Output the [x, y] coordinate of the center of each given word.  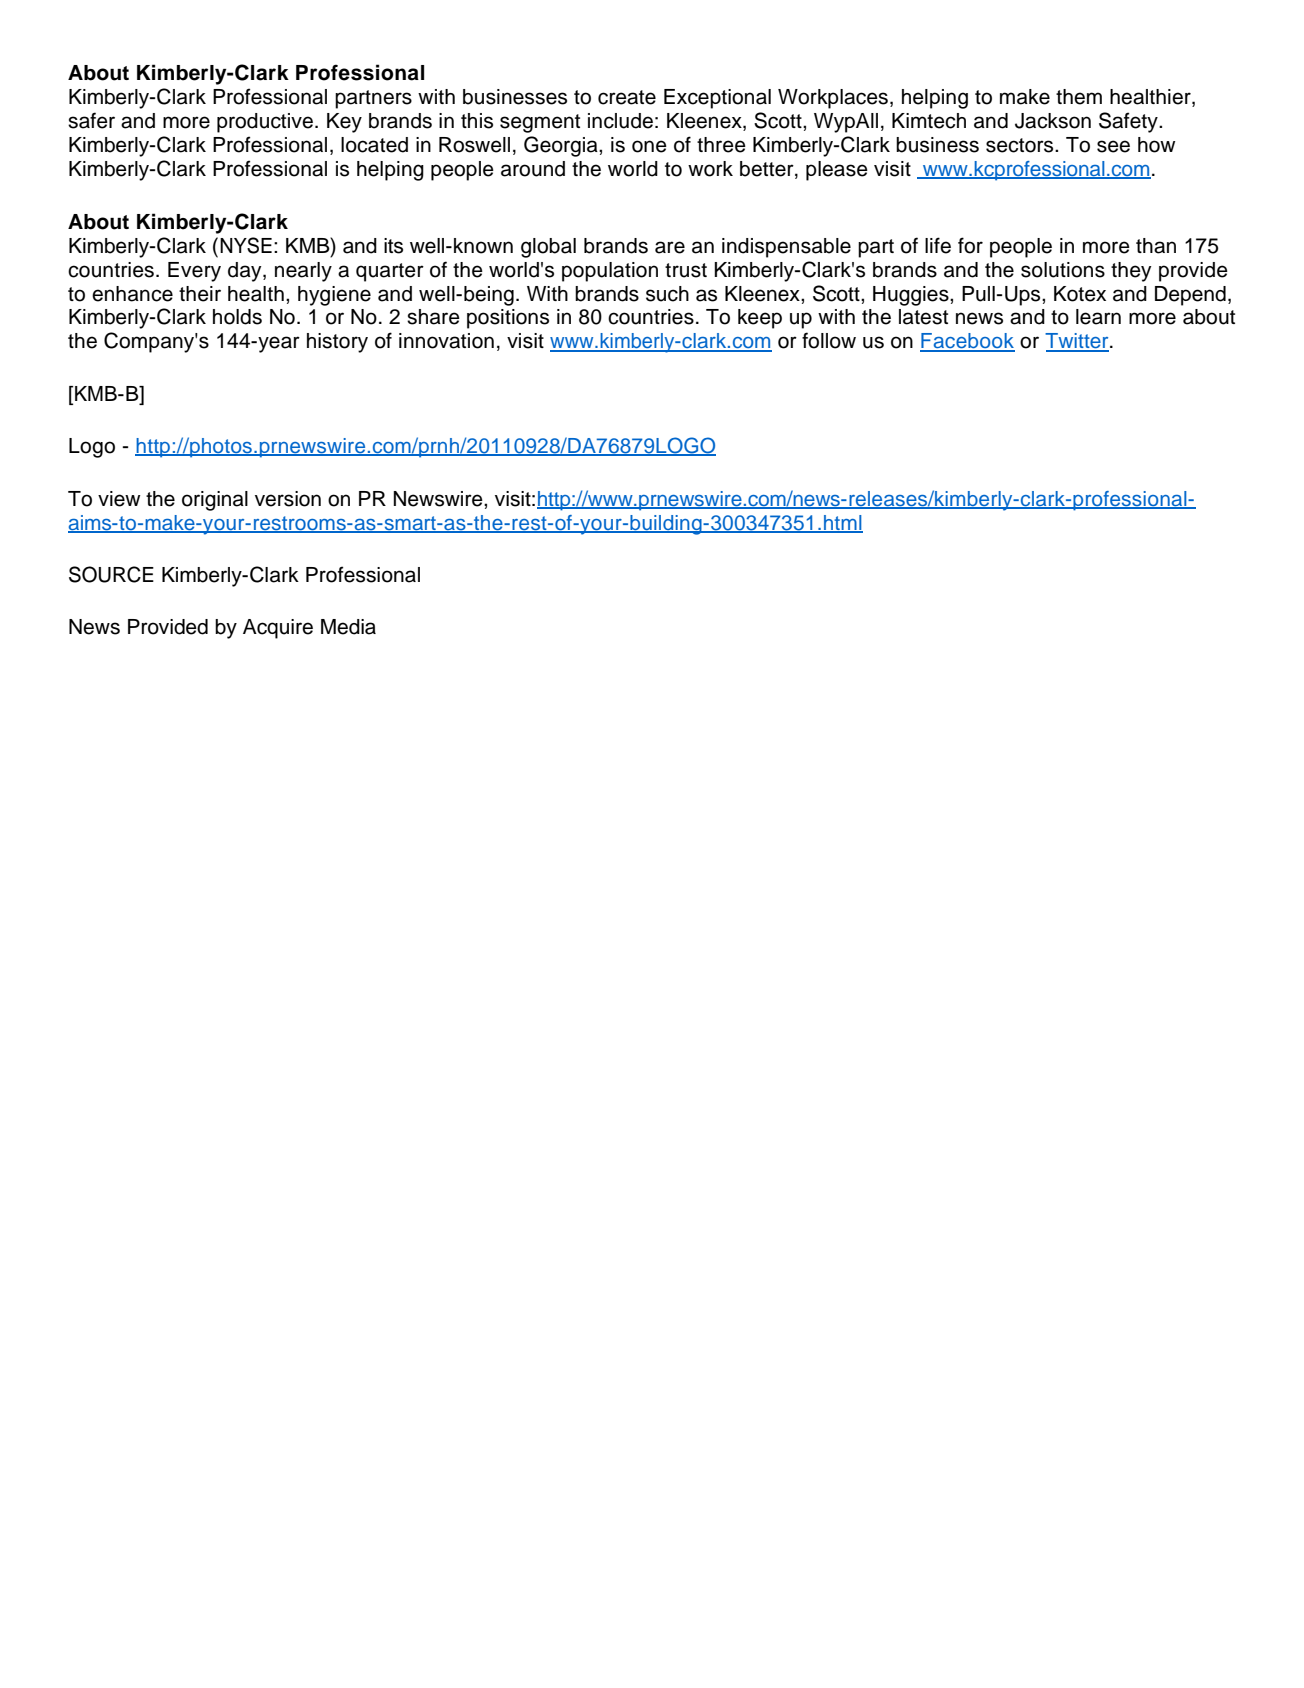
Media [348, 627]
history [337, 343]
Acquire [278, 629]
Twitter [1078, 342]
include [620, 121]
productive [265, 123]
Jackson [1053, 121]
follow [829, 340]
